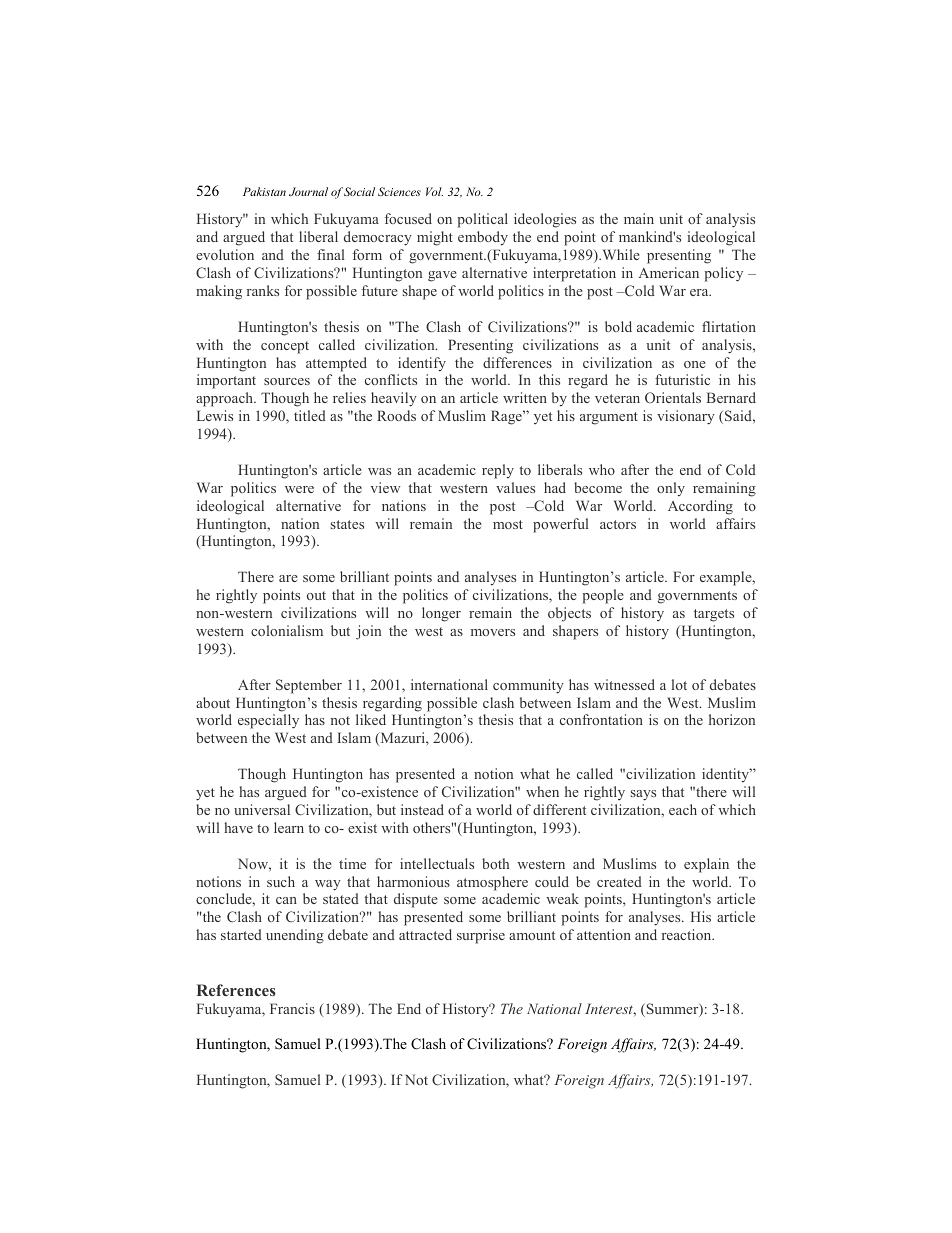  I want to click on especially, so click(268, 721).
